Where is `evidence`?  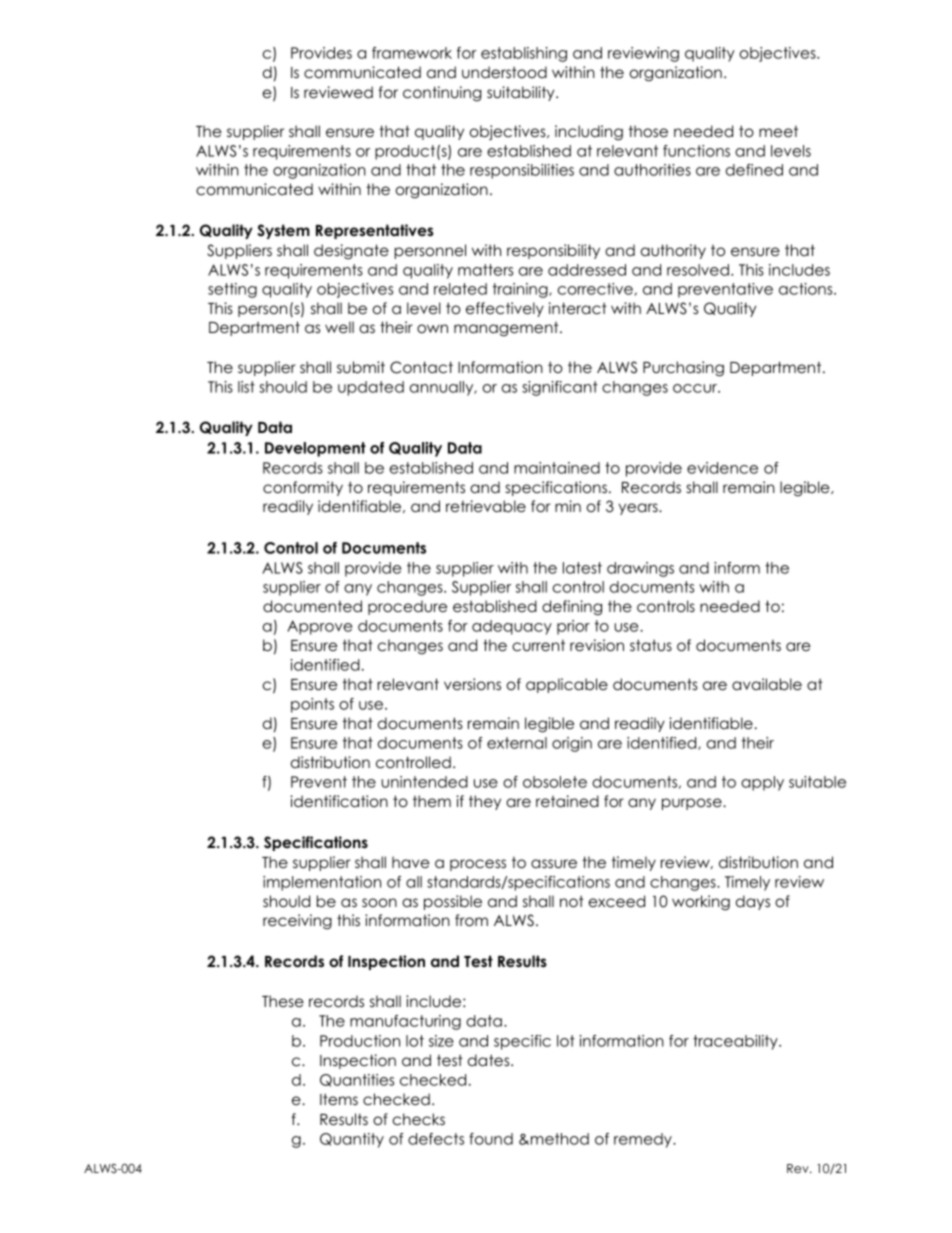 evidence is located at coordinates (722, 468).
